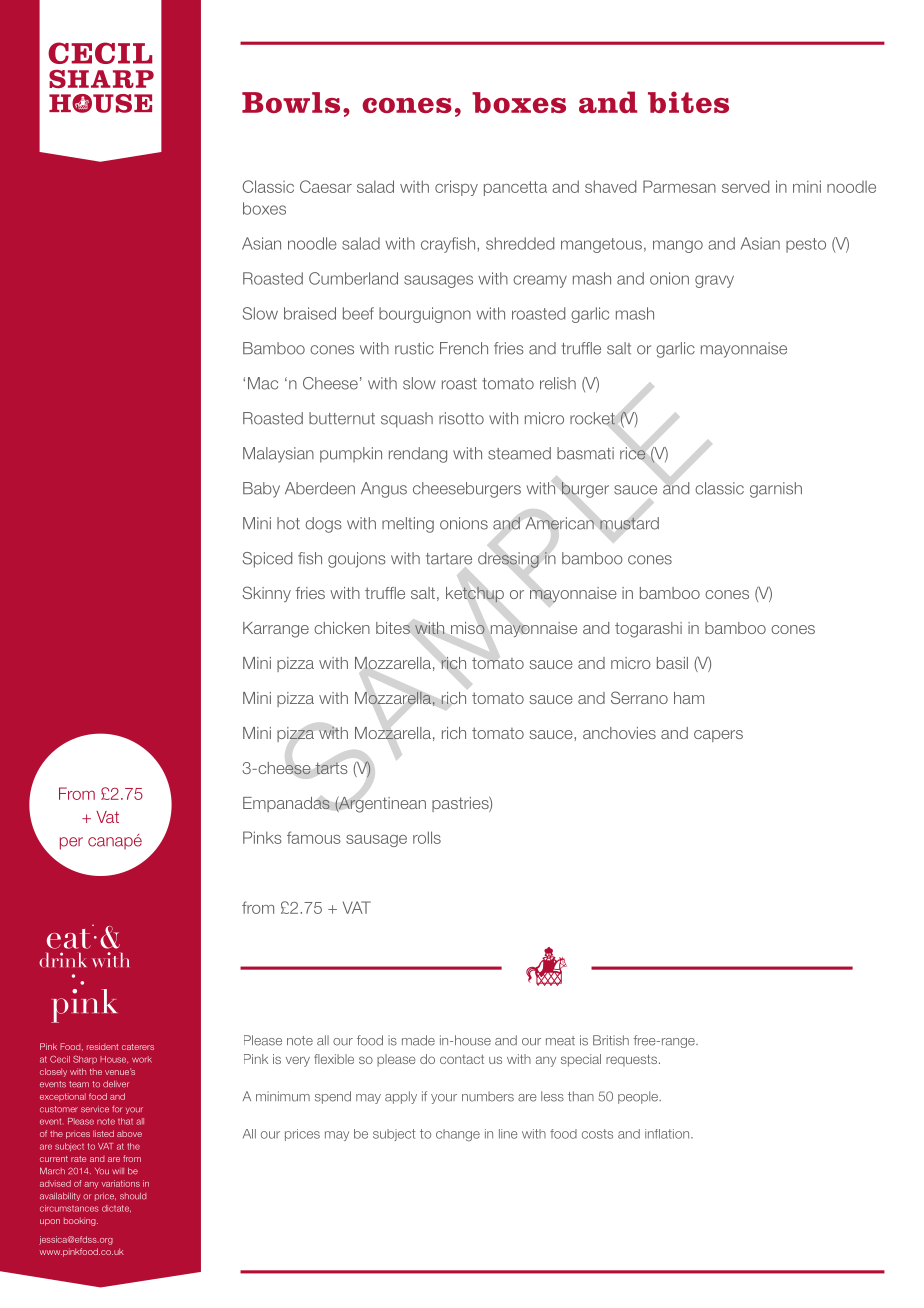  I want to click on served, so click(745, 186).
